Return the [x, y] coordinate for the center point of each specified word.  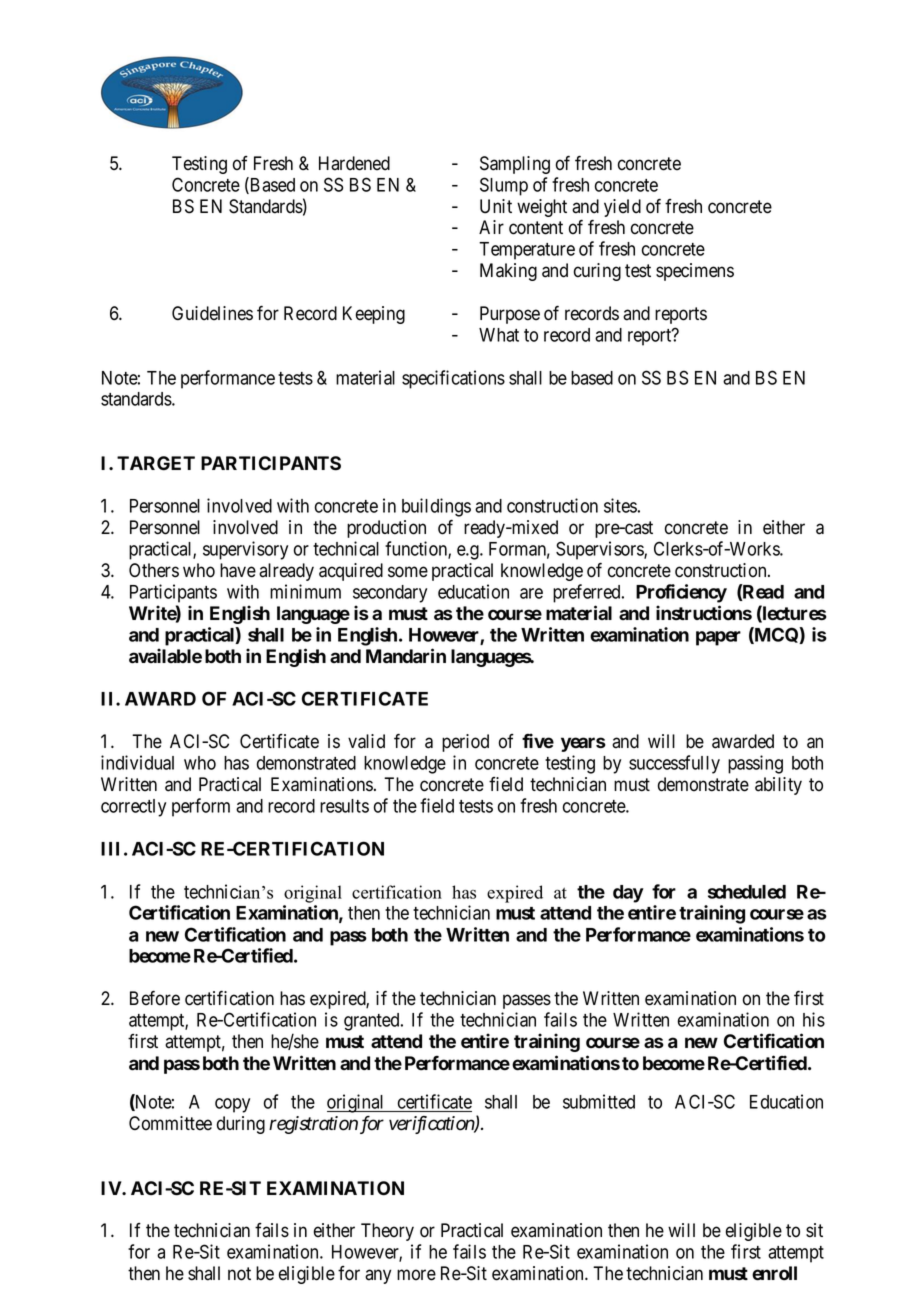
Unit [496, 206]
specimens [695, 272]
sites [620, 505]
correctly [133, 808]
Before [155, 998]
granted [373, 1022]
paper [718, 638]
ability [778, 786]
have [238, 570]
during [241, 1125]
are [531, 593]
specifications [453, 379]
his [814, 1019]
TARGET [156, 463]
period [465, 743]
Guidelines [212, 313]
